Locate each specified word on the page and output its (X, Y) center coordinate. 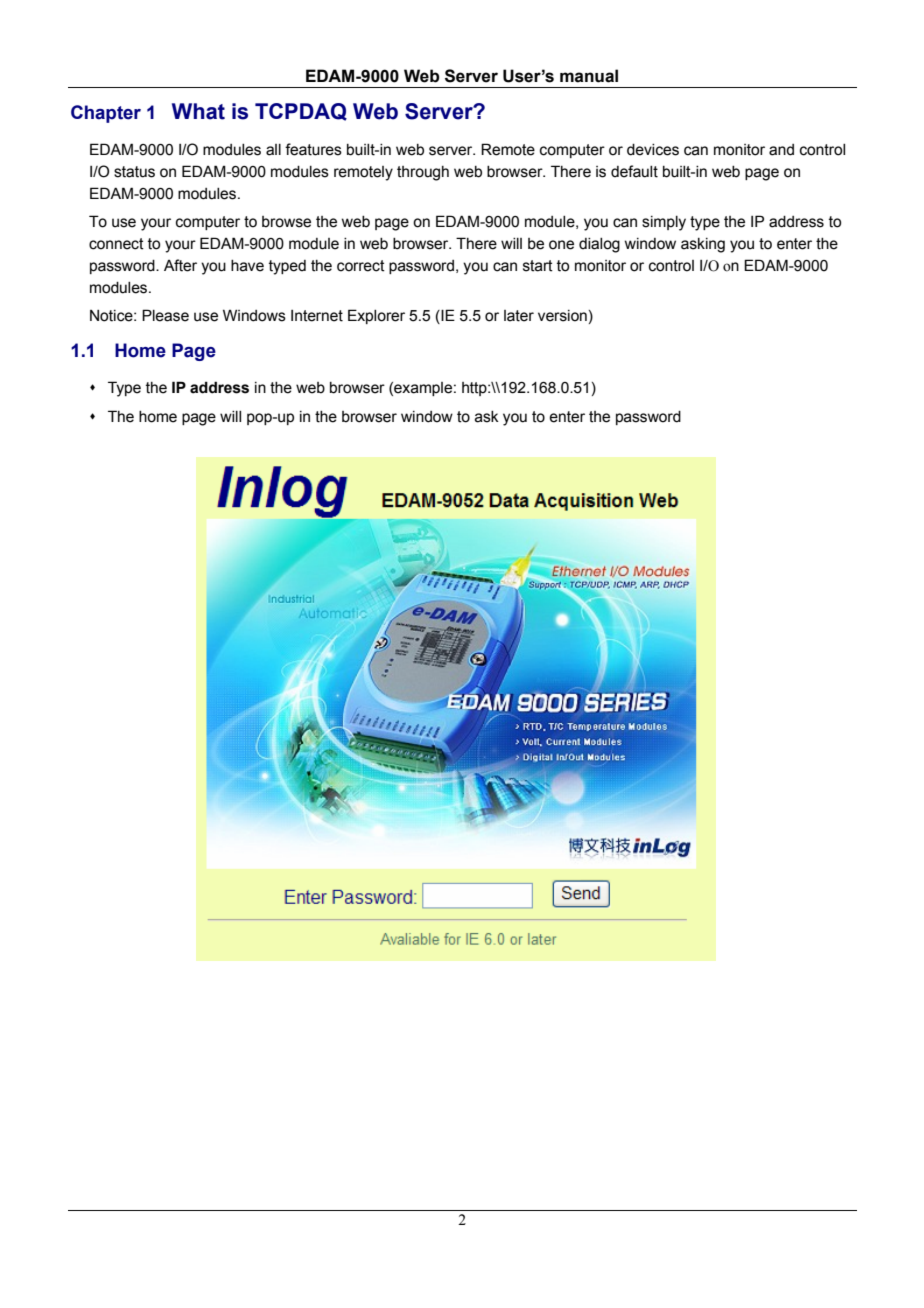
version (562, 316)
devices (653, 150)
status (134, 172)
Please (165, 315)
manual (589, 76)
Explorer (376, 316)
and (781, 150)
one (561, 245)
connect (116, 244)
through (423, 173)
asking (703, 245)
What (198, 111)
